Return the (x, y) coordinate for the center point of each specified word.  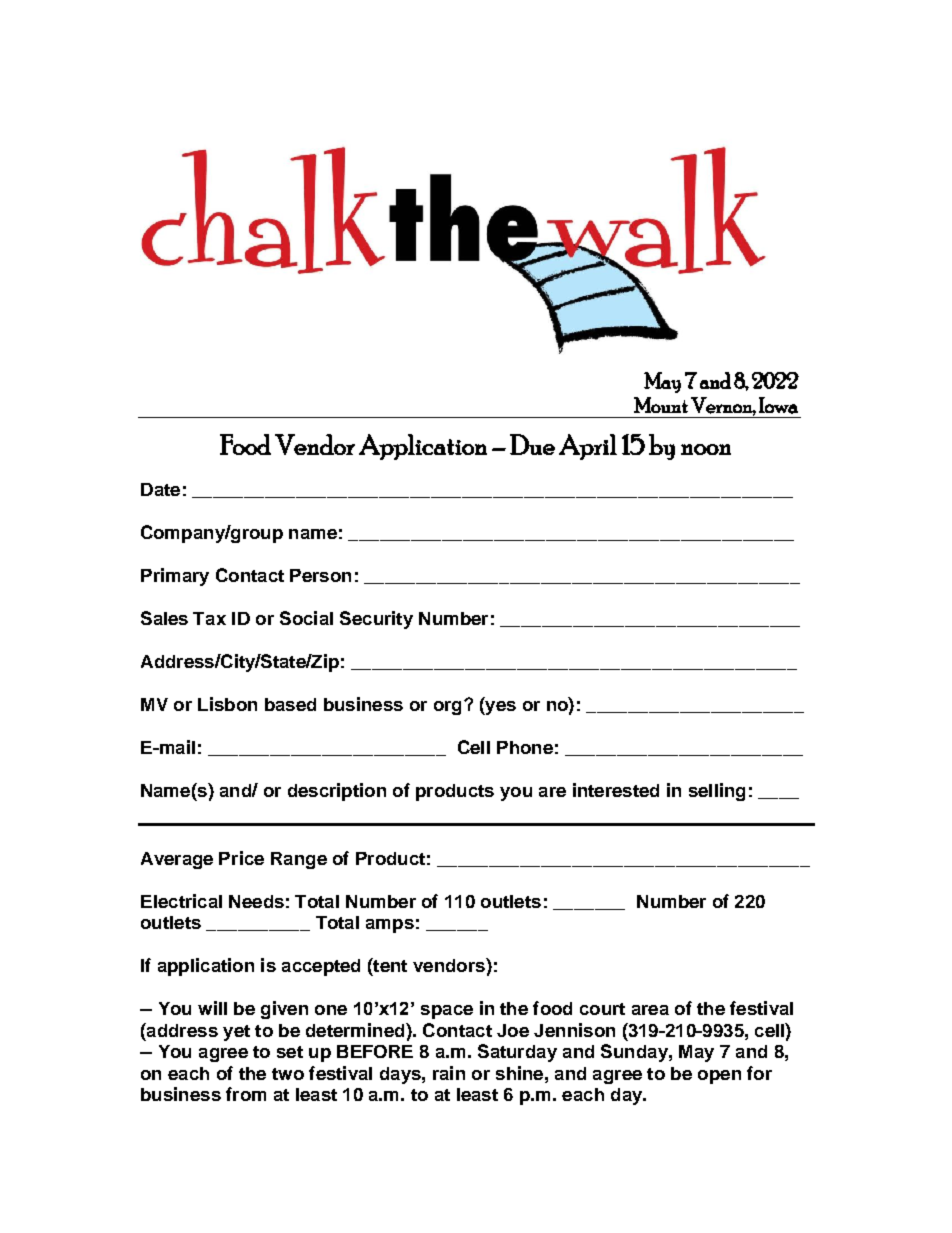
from (246, 1094)
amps (390, 926)
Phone (525, 747)
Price (241, 858)
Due (532, 444)
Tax (209, 618)
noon (706, 449)
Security (376, 620)
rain (449, 1073)
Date (160, 489)
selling (717, 792)
